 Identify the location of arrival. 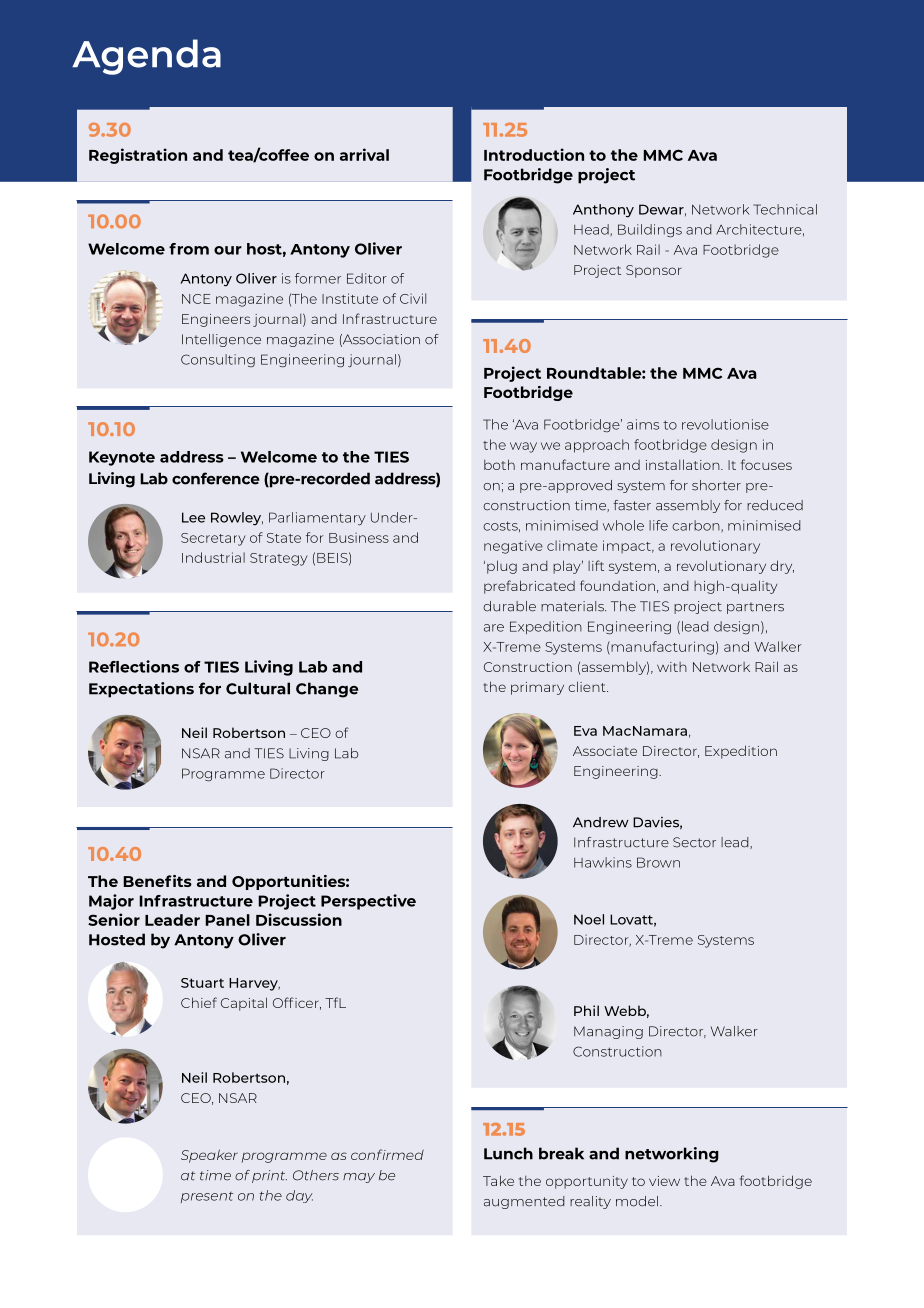
(364, 154).
